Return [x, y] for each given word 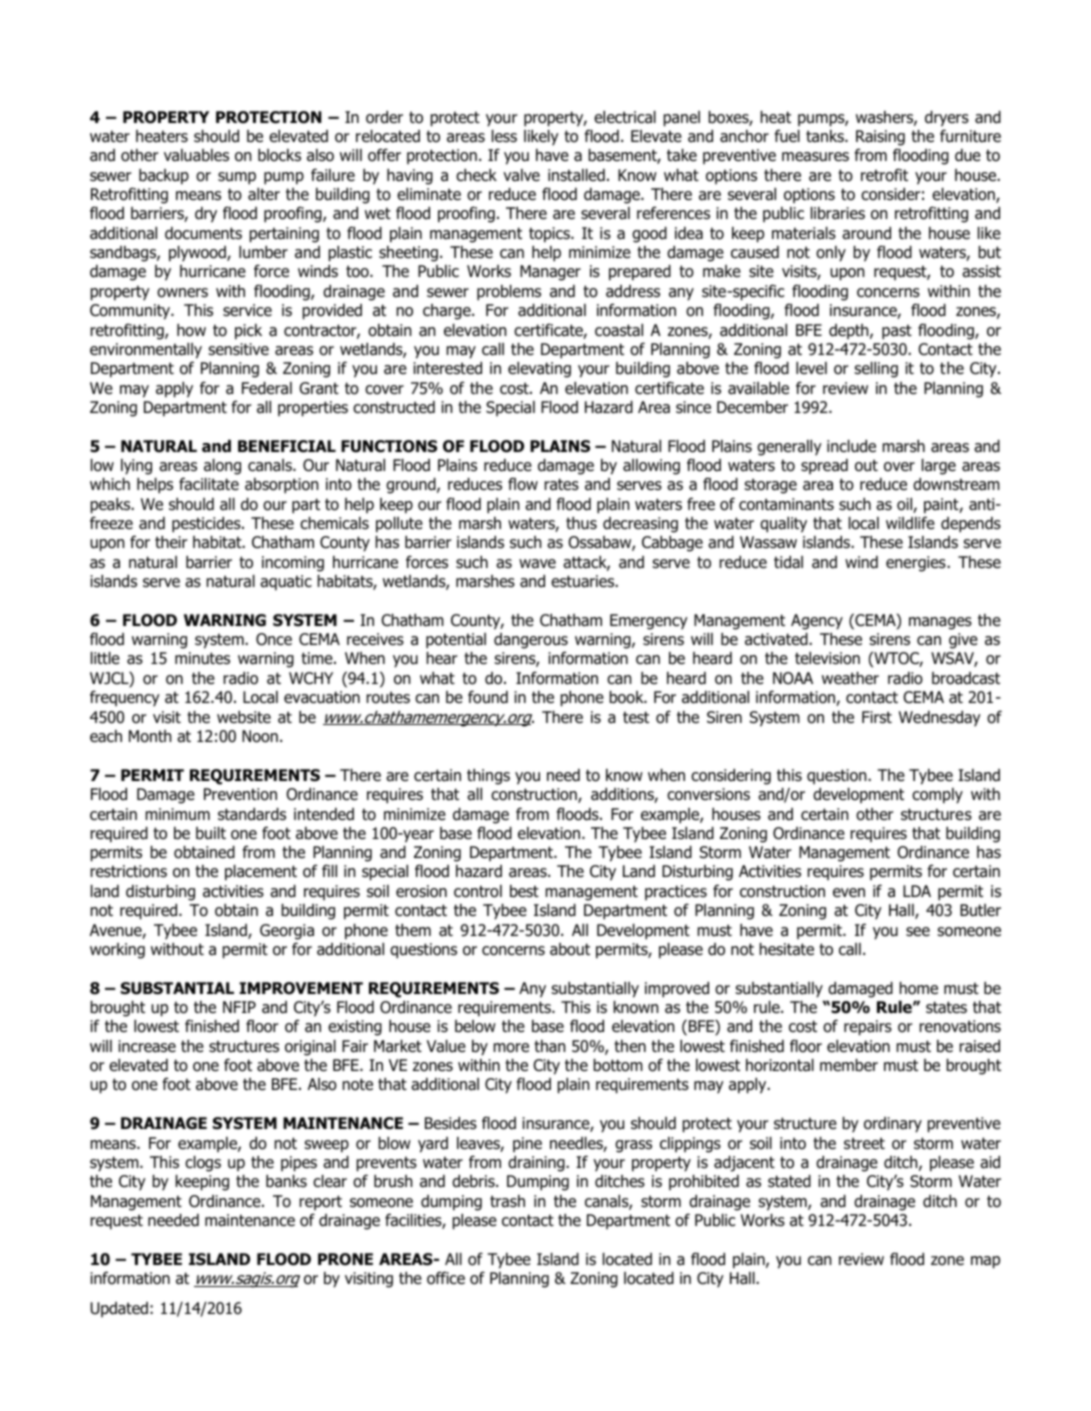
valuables [196, 155]
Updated [119, 1309]
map [985, 1262]
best [524, 891]
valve [521, 175]
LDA [917, 891]
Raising [880, 138]
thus [581, 523]
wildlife [910, 523]
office [446, 1278]
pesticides [207, 525]
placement [261, 873]
